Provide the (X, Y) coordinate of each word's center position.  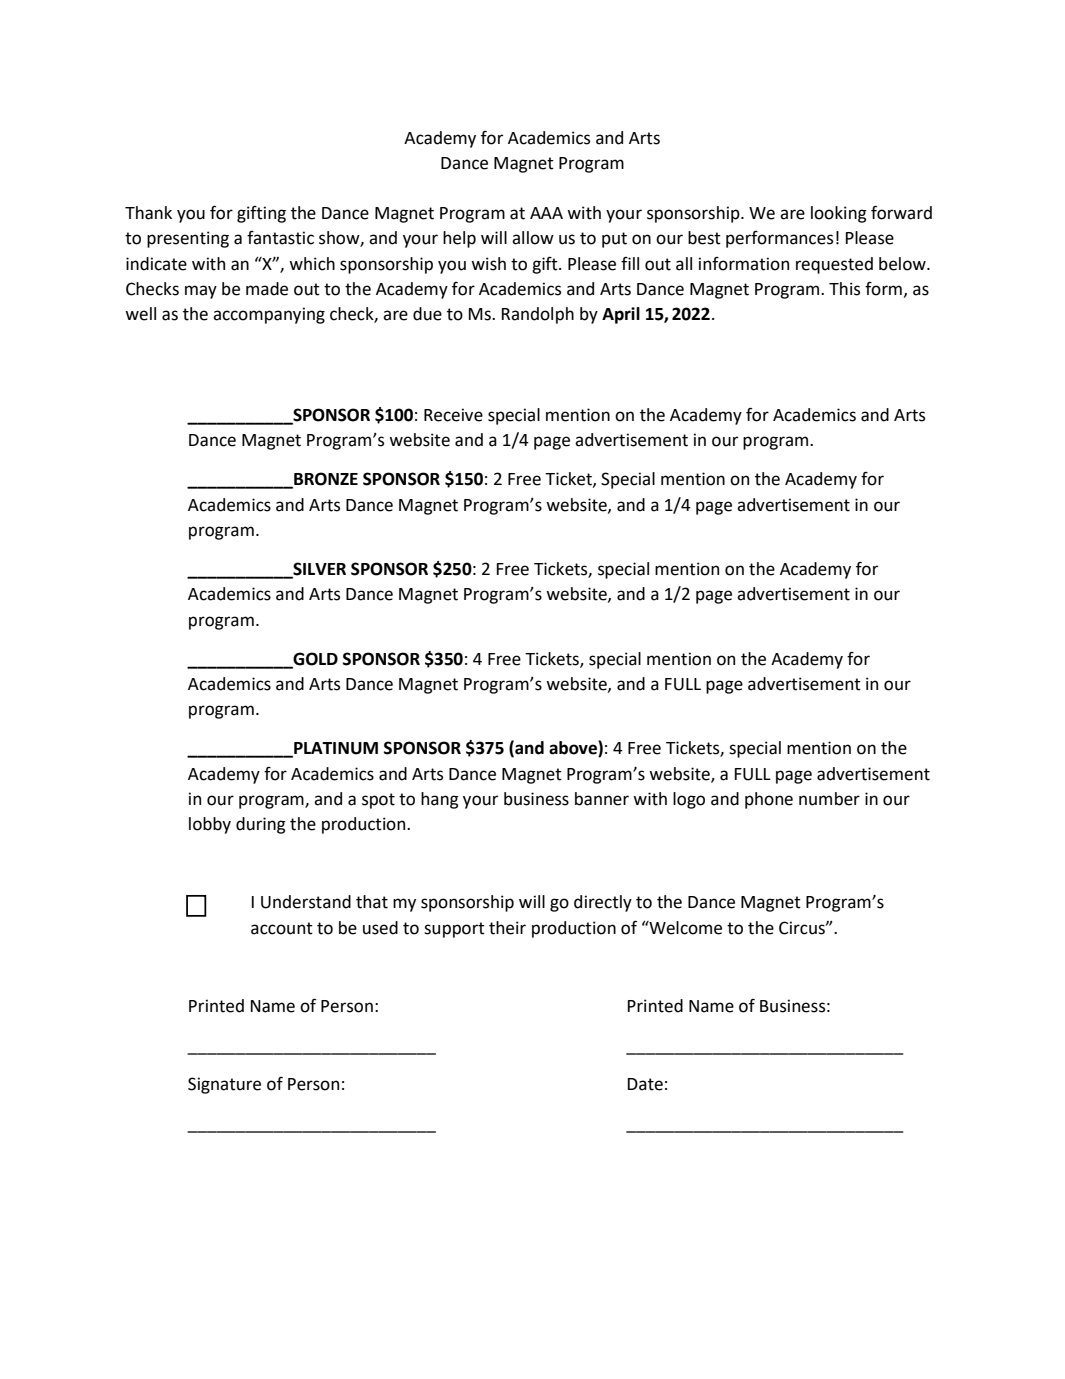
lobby (210, 825)
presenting (188, 239)
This (844, 289)
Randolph (538, 315)
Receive (453, 415)
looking (839, 214)
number (829, 799)
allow (533, 238)
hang (440, 800)
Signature (224, 1085)
